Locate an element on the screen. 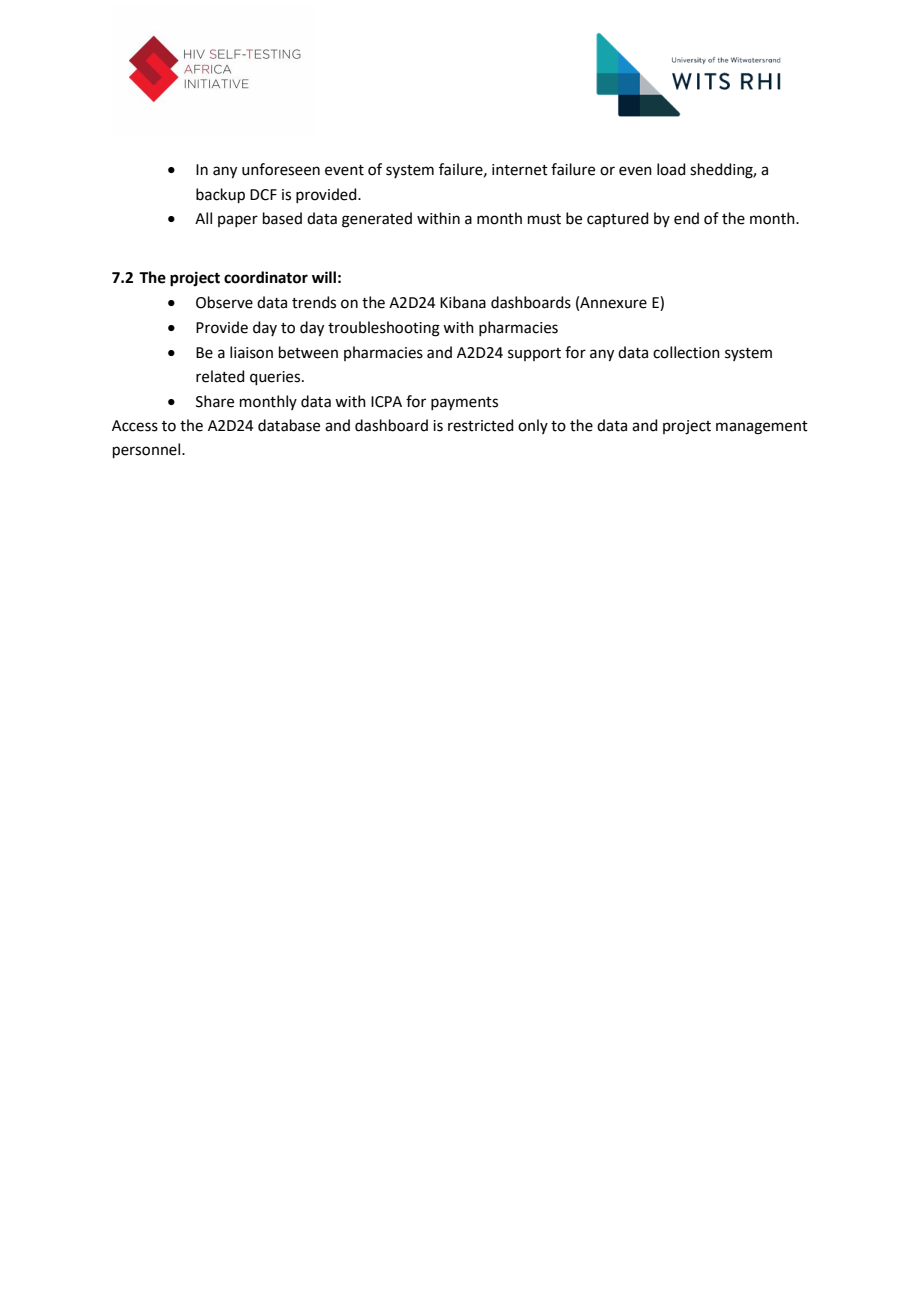  personnel is located at coordinates (148, 450).
